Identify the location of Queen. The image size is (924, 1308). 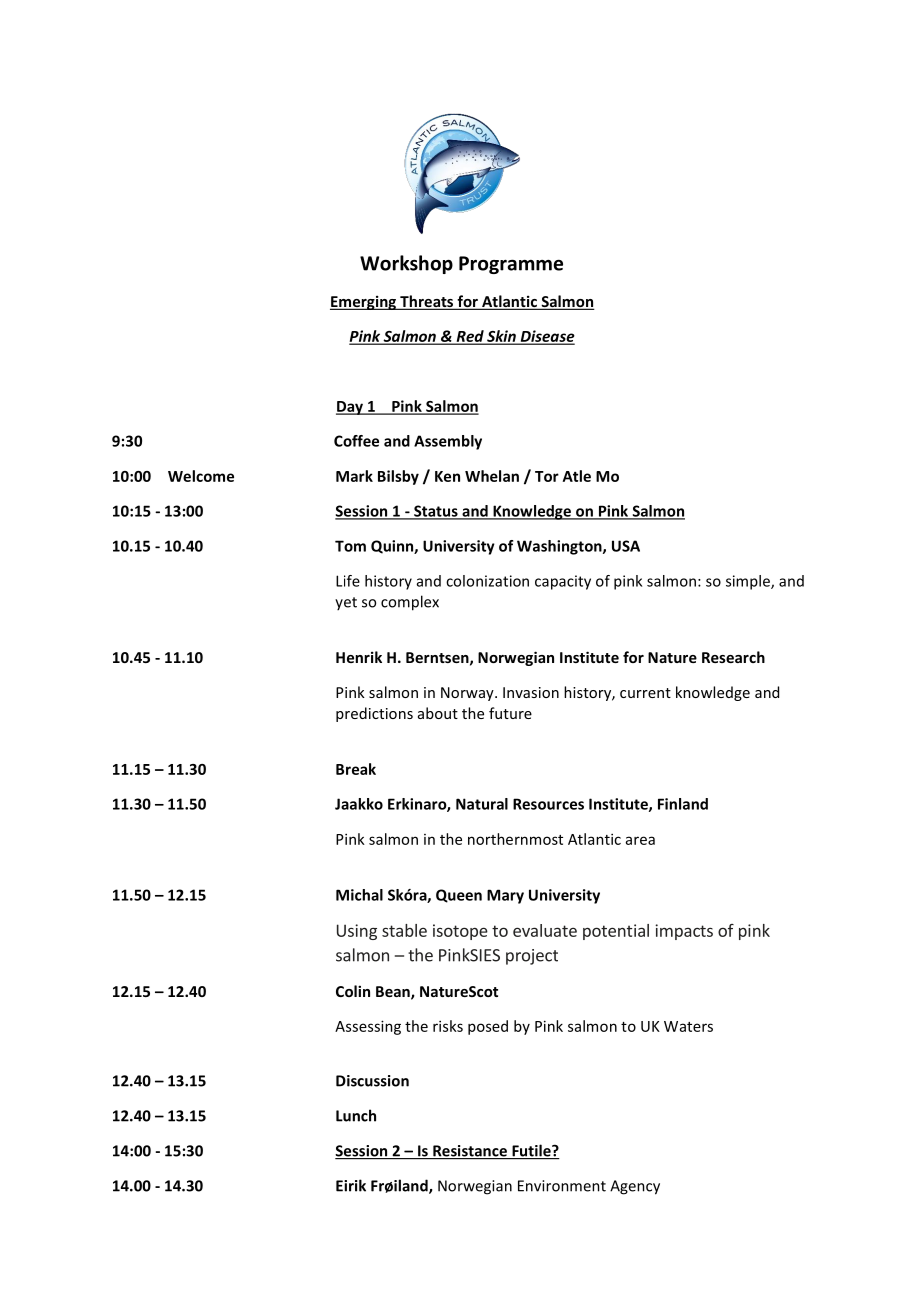
(459, 896).
